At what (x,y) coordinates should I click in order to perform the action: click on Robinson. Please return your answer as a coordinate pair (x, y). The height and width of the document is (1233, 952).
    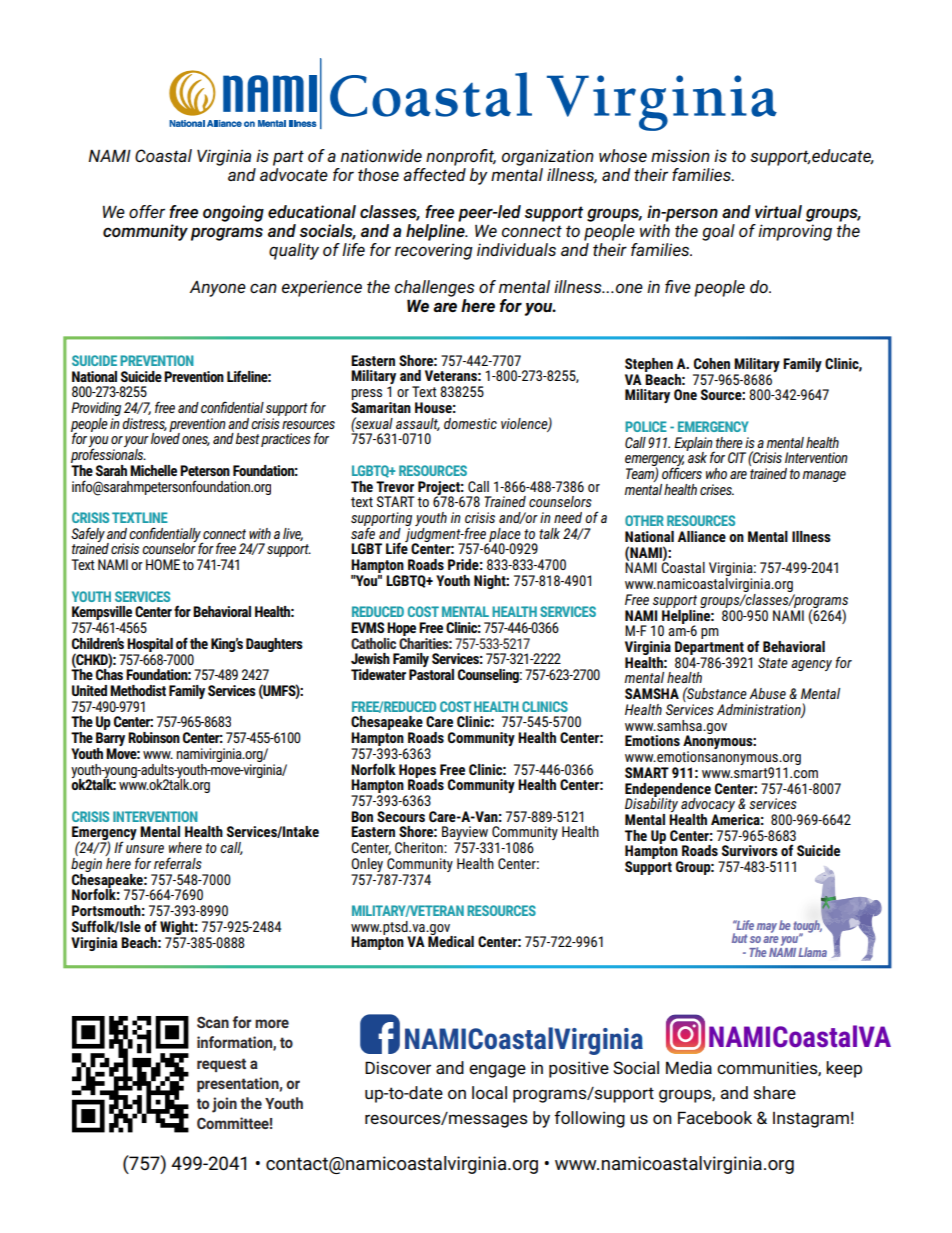
    Looking at the image, I should click on (154, 737).
